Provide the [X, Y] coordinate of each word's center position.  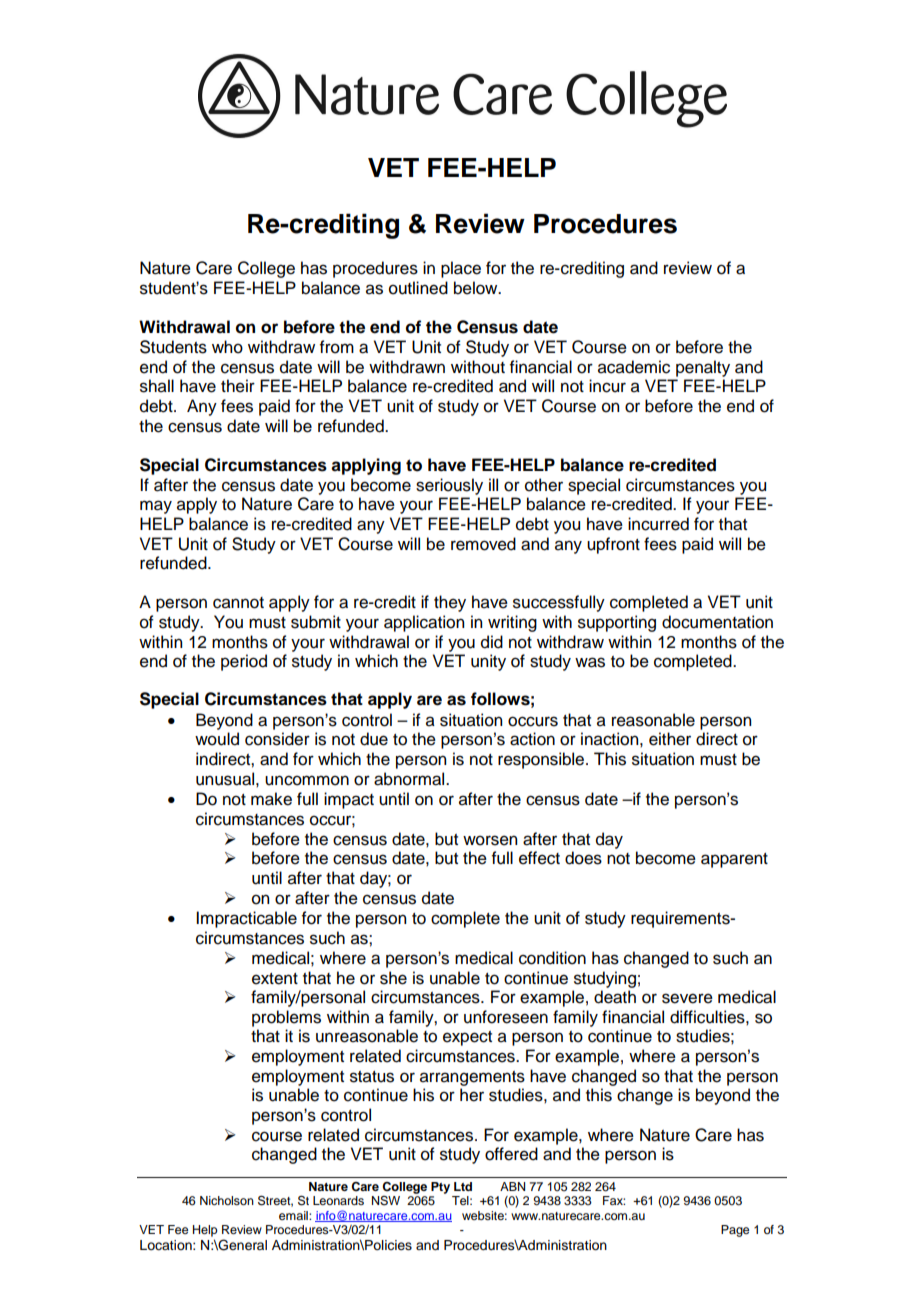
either [670, 739]
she [393, 978]
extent [275, 979]
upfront [613, 545]
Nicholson [227, 1200]
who [227, 347]
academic [634, 367]
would [217, 739]
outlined [418, 288]
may [156, 507]
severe [687, 998]
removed [483, 544]
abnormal [410, 779]
